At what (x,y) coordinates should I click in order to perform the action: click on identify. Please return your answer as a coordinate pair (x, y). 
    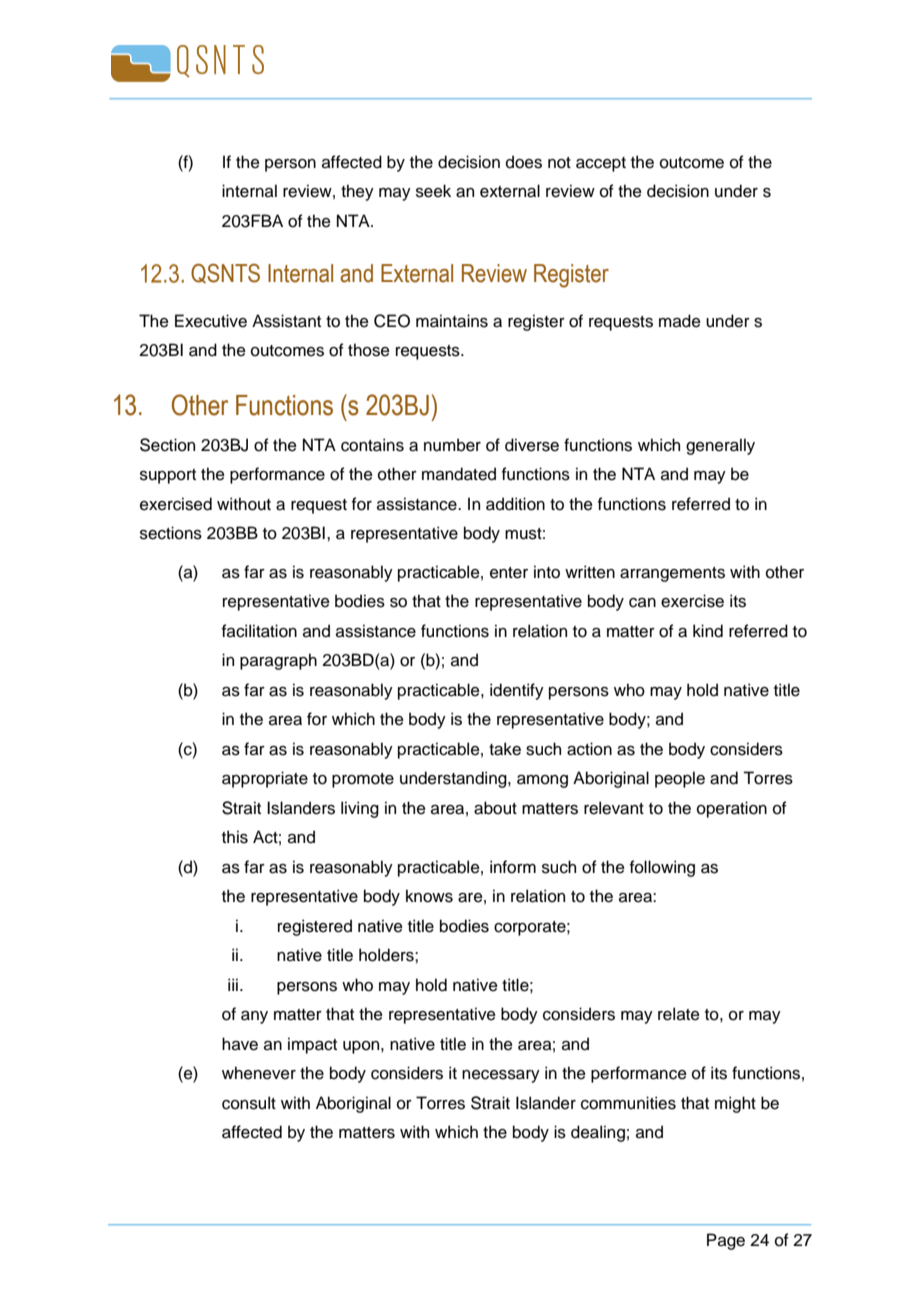
    Looking at the image, I should click on (517, 691).
